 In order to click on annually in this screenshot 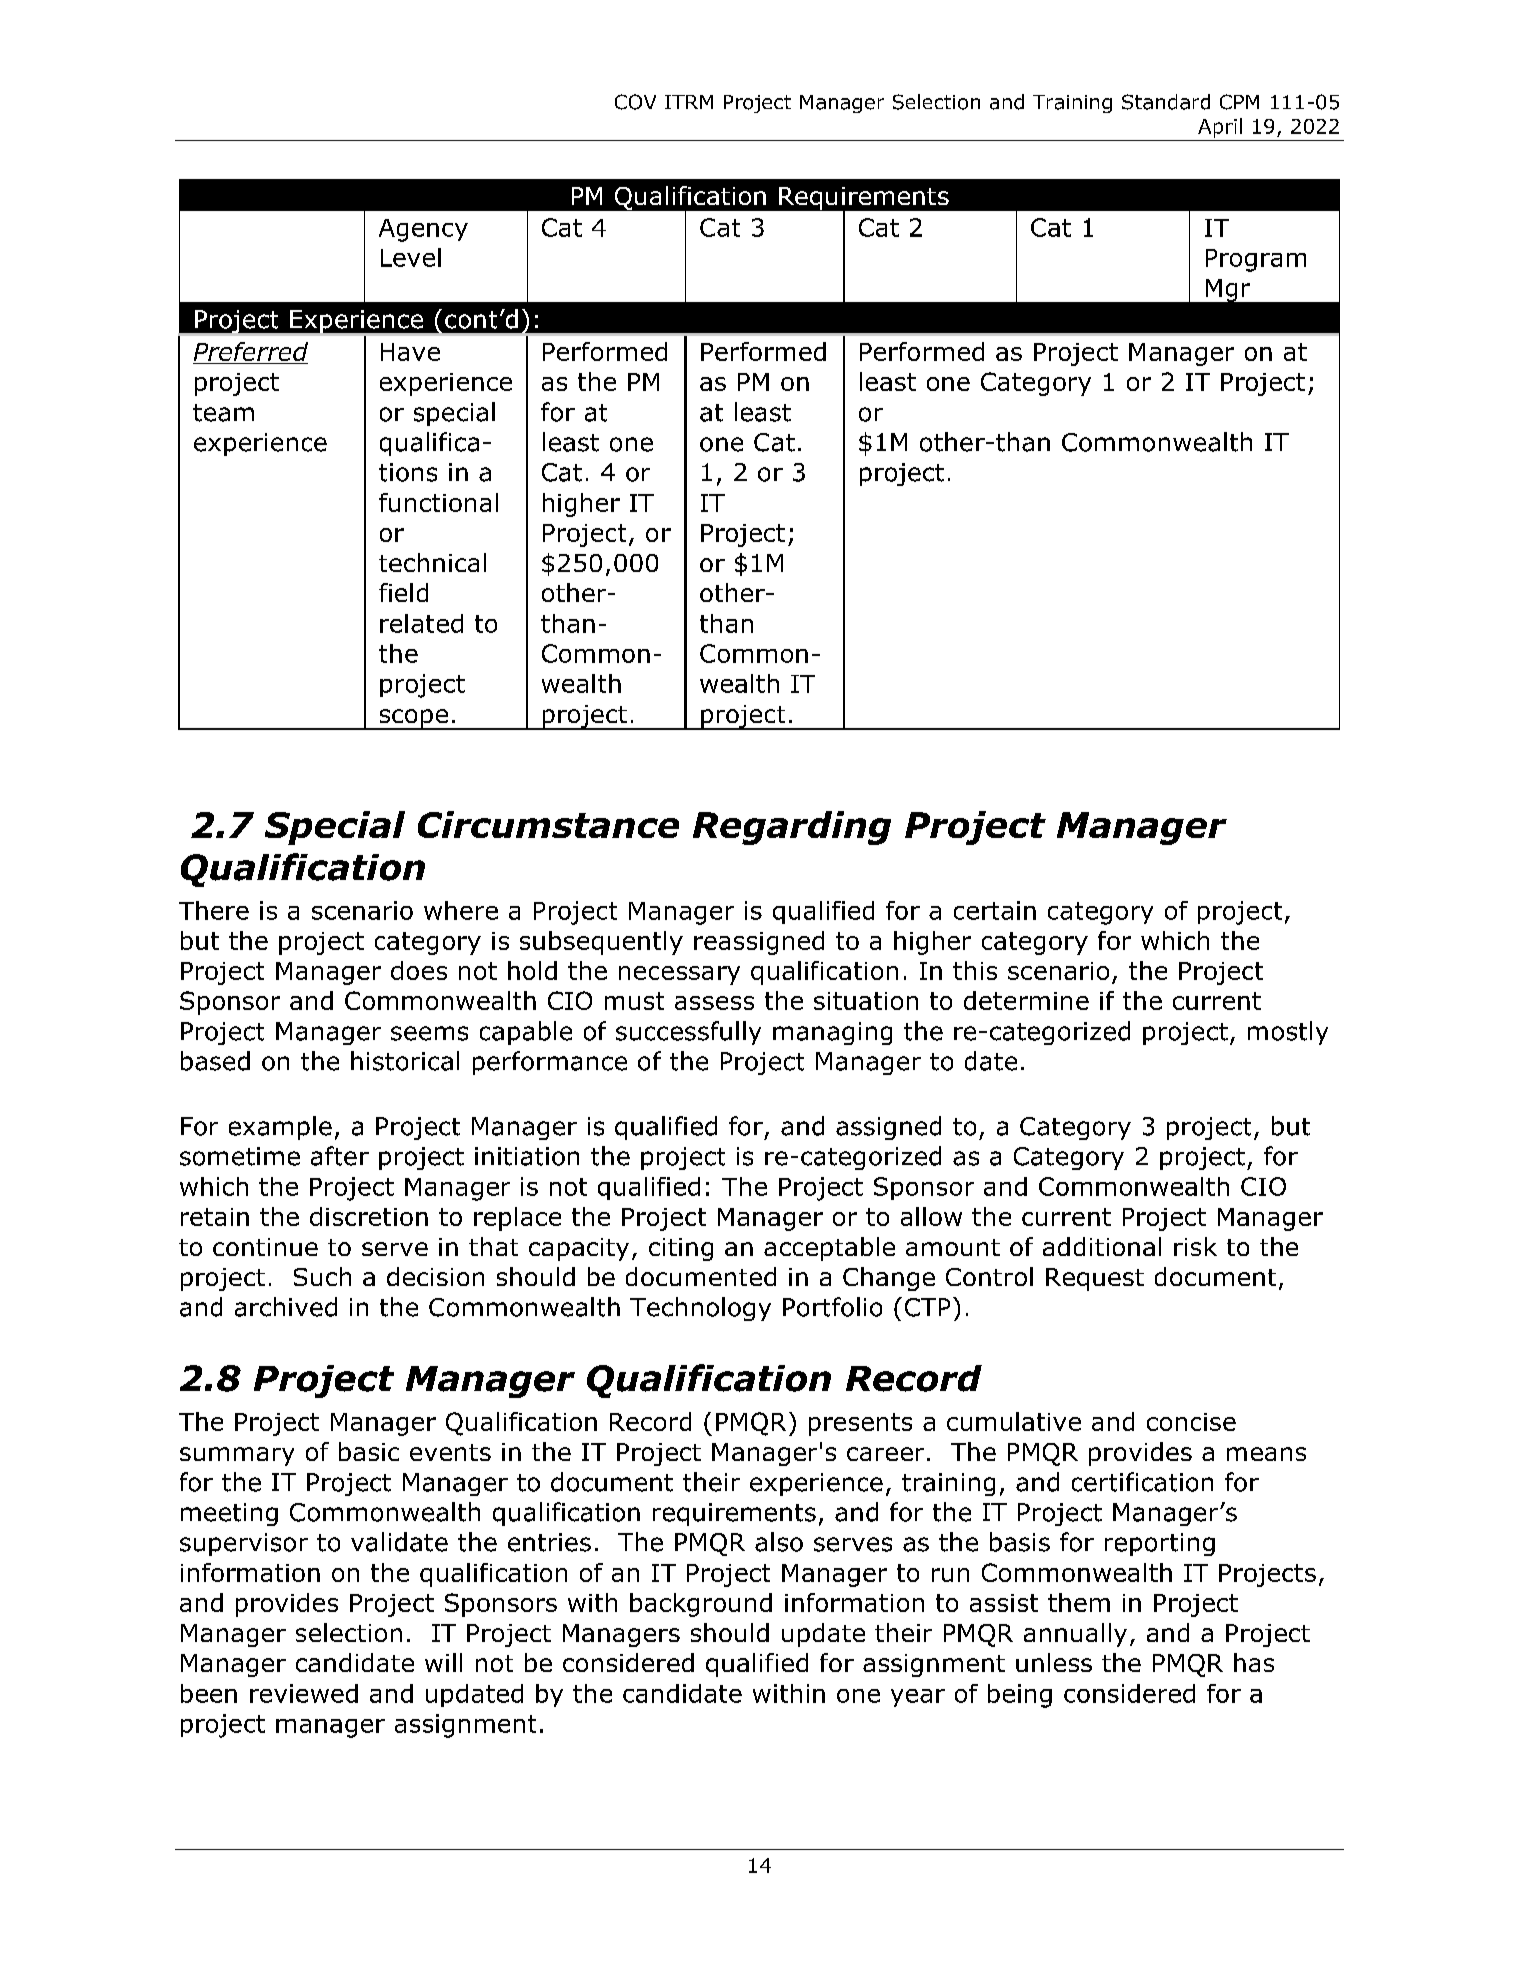, I will do `click(1075, 1635)`.
